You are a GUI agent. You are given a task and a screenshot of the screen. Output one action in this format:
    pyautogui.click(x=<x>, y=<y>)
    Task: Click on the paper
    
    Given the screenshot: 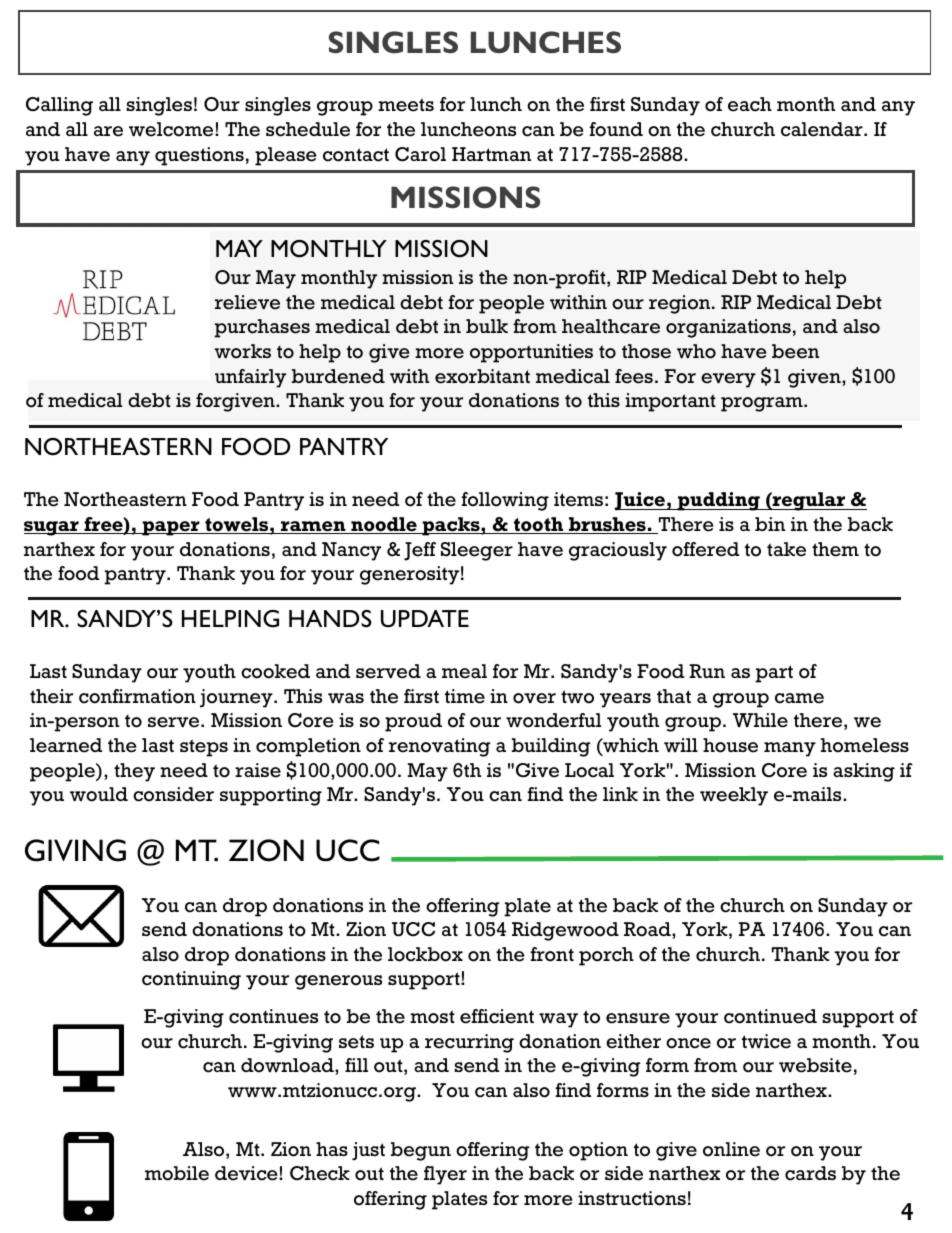 What is the action you would take?
    pyautogui.click(x=171, y=528)
